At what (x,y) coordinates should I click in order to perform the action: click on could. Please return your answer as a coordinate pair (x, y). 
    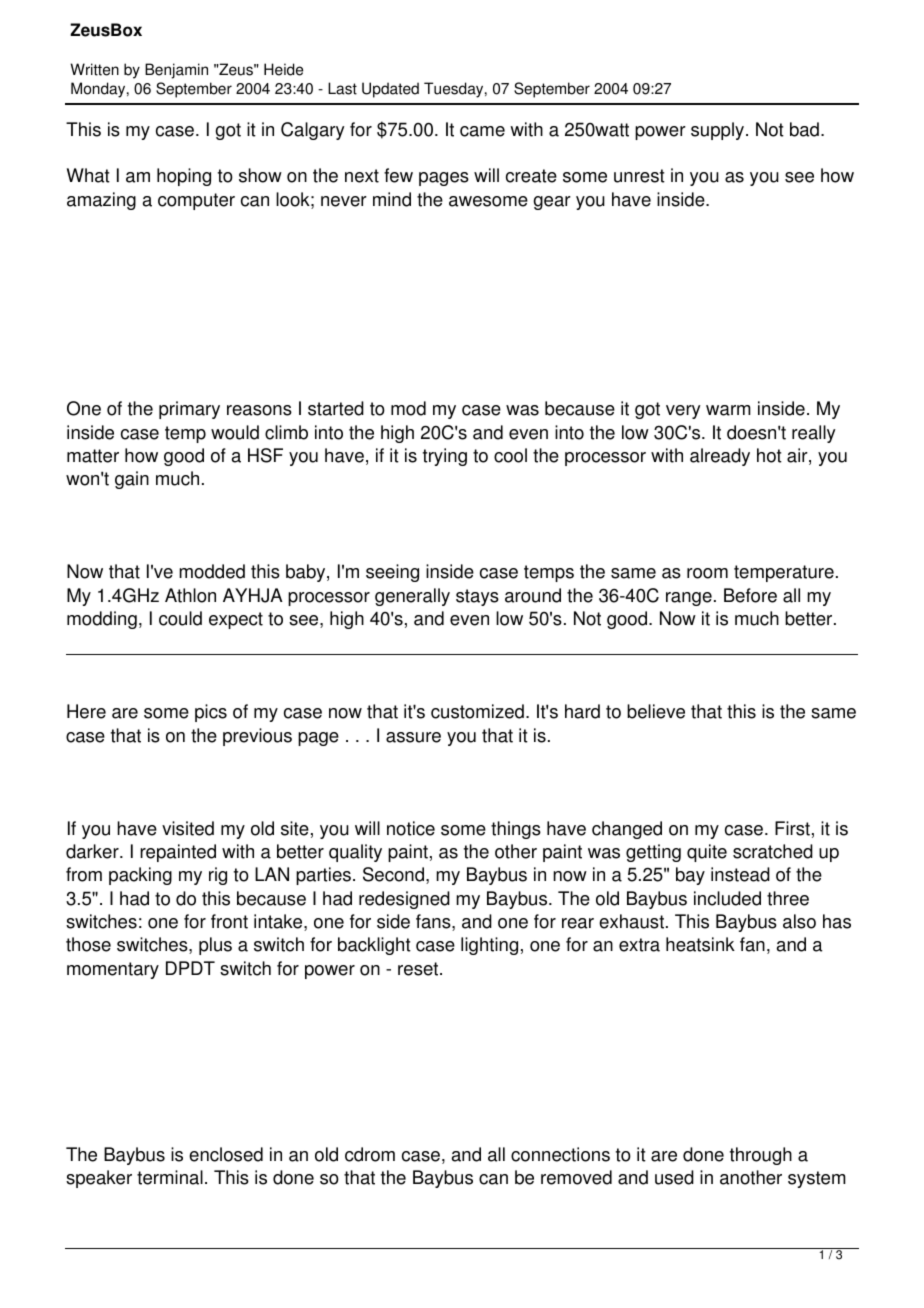
    Looking at the image, I should click on (180, 618).
